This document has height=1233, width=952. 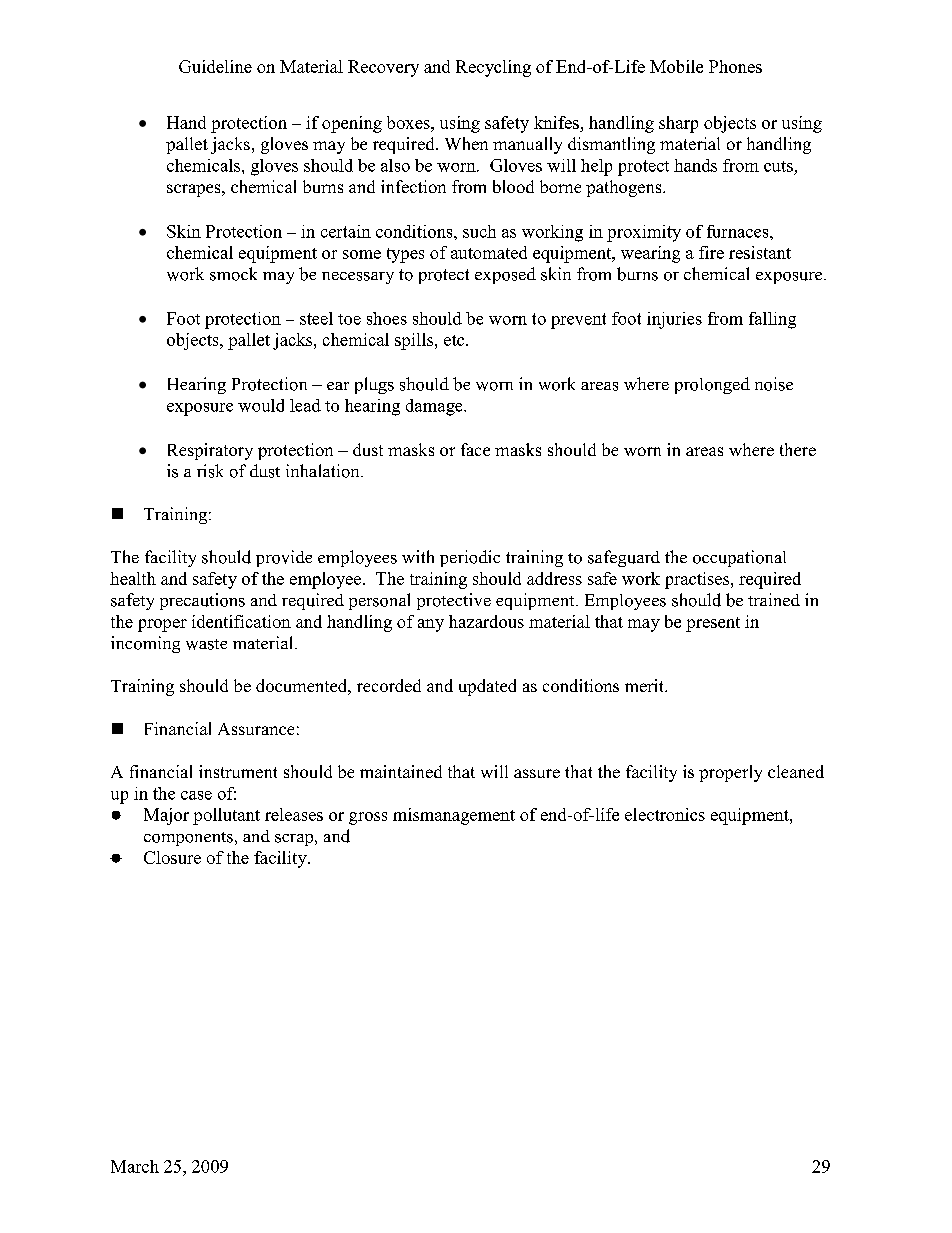 What do you see at coordinates (454, 816) in the document?
I see `mismanagement` at bounding box center [454, 816].
